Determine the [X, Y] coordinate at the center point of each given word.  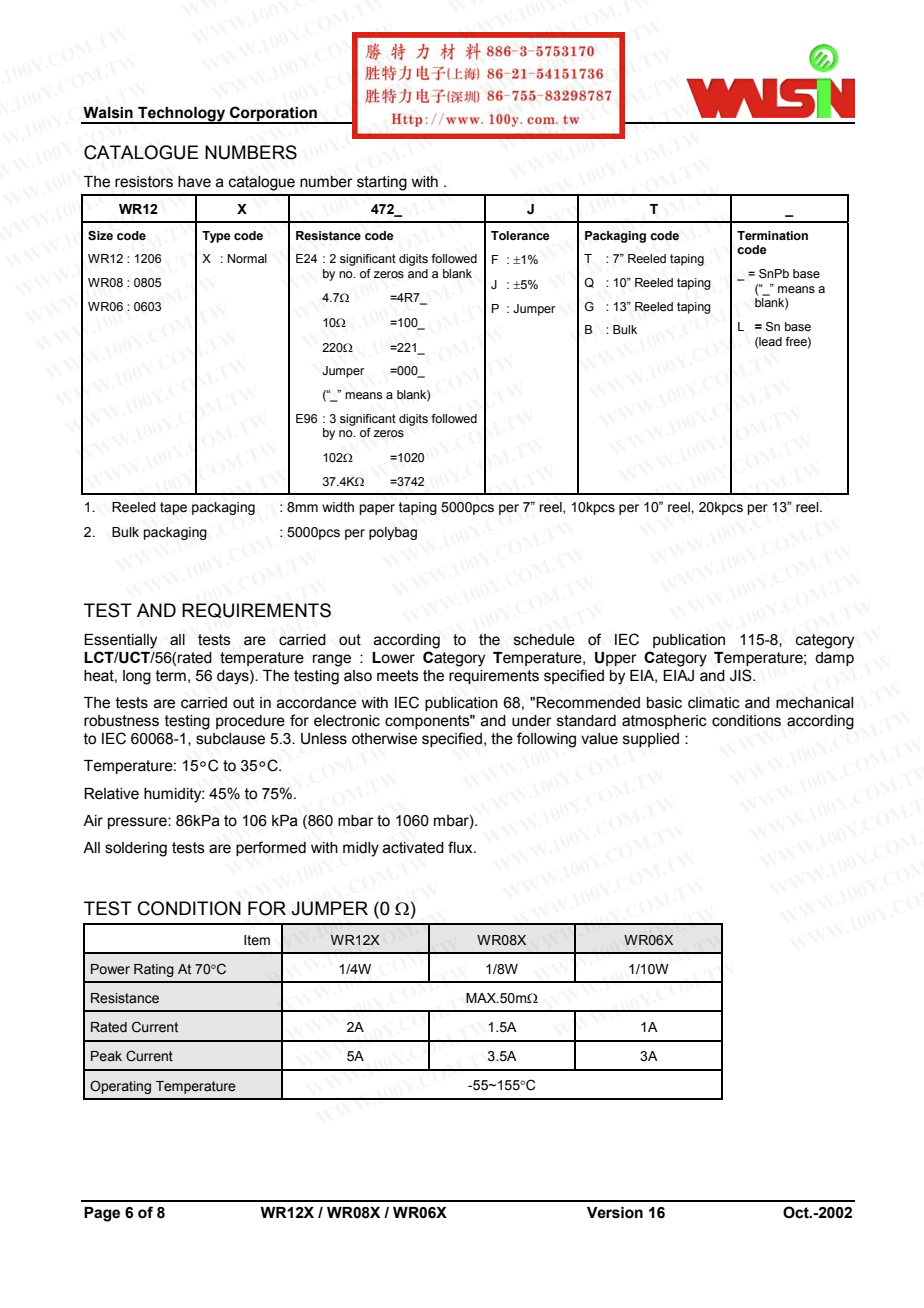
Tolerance [520, 235]
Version [615, 1213]
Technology [182, 115]
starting [382, 183]
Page [102, 1214]
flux [461, 847]
